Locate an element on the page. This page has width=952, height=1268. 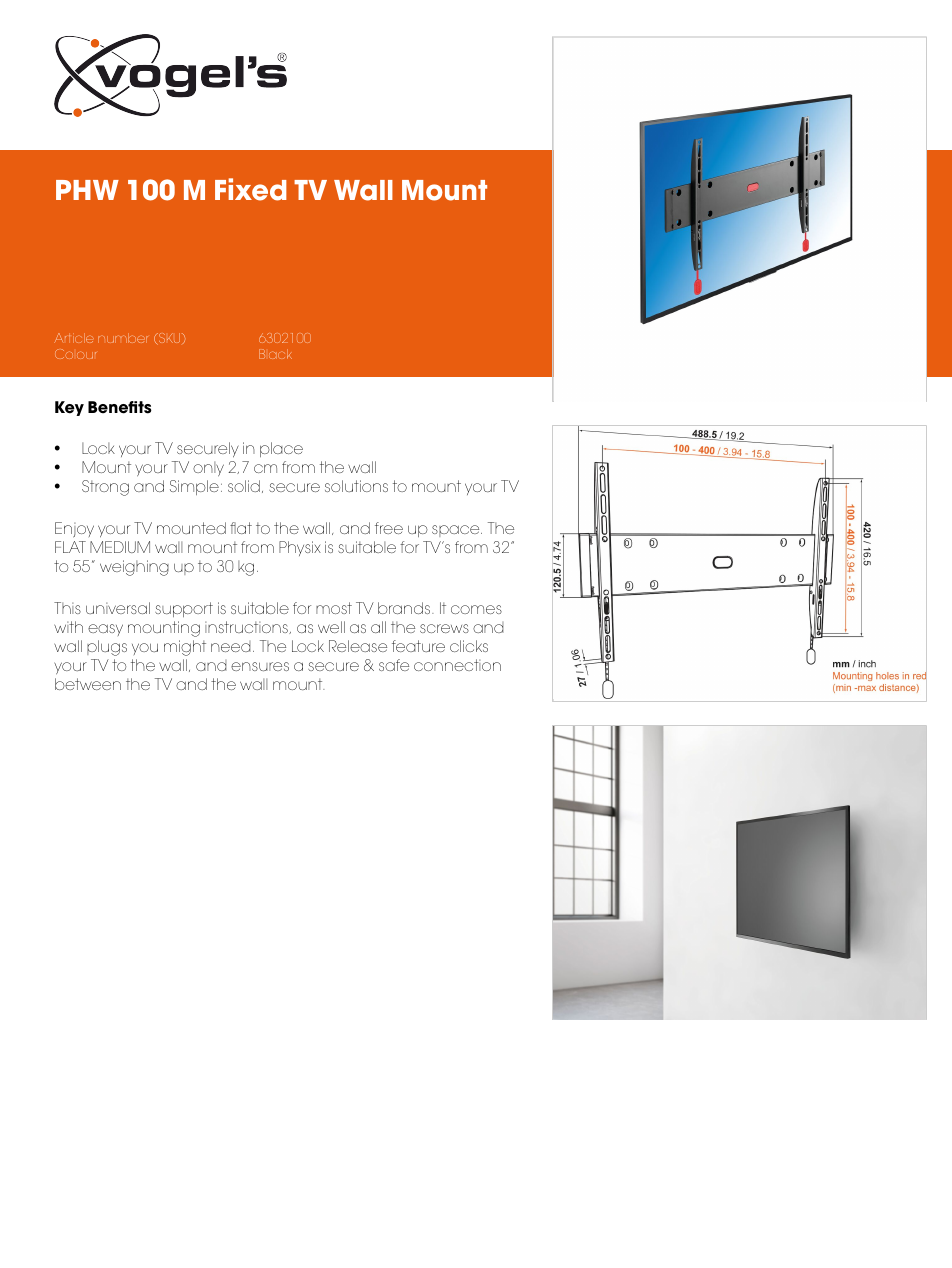
Fixed is located at coordinates (251, 189).
